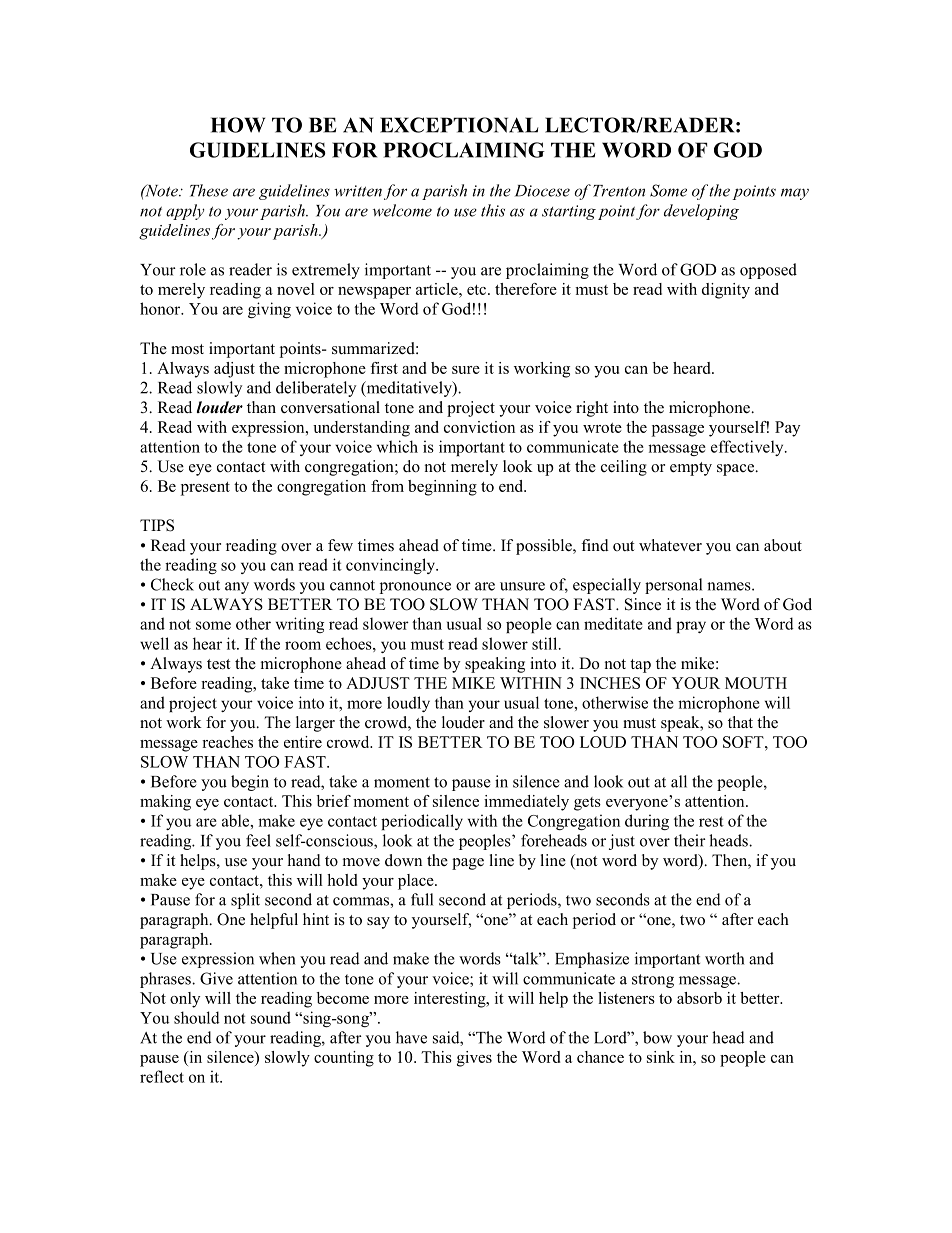 The image size is (952, 1233). What do you see at coordinates (197, 1017) in the screenshot?
I see `should` at bounding box center [197, 1017].
